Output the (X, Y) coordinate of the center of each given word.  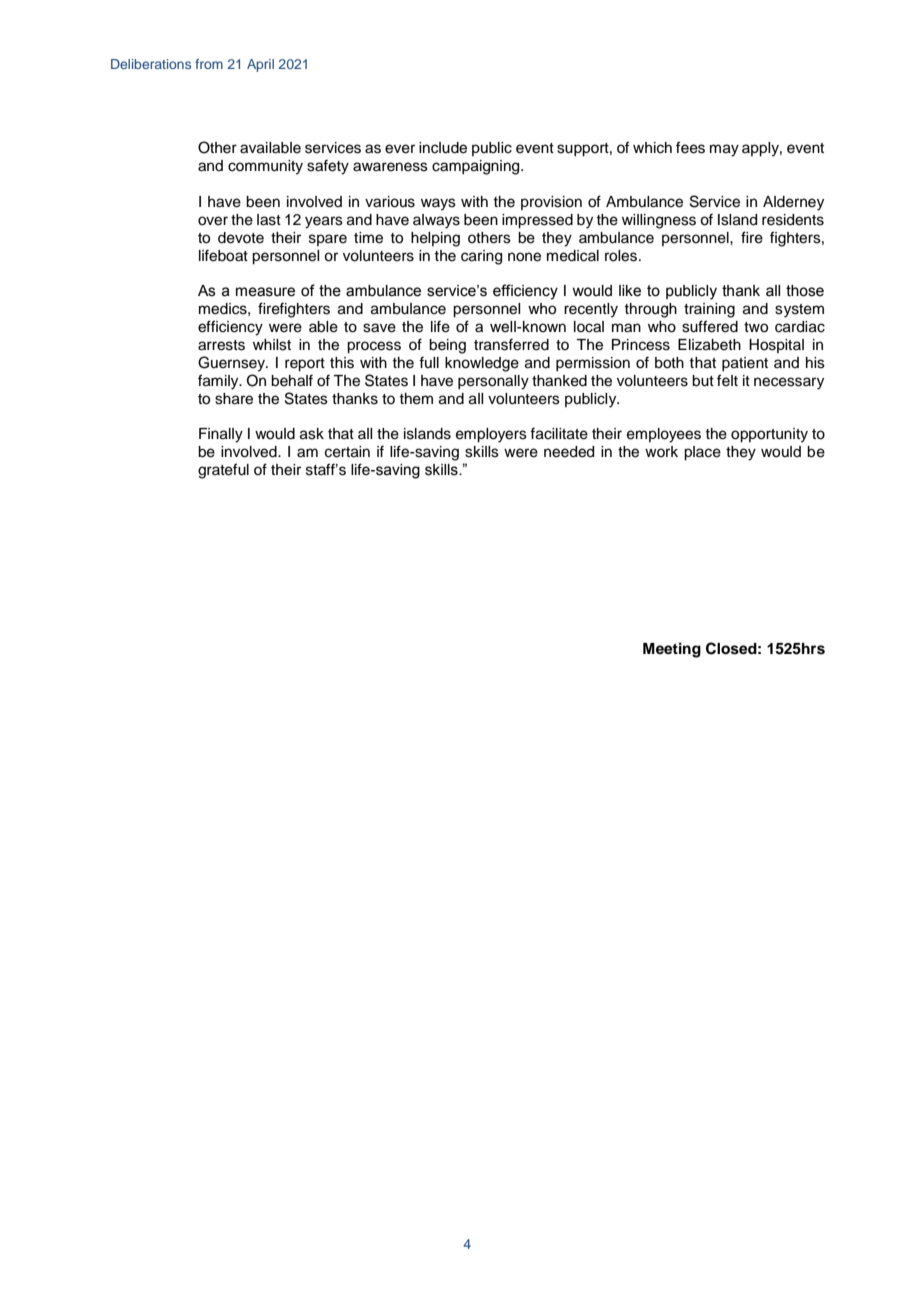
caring (481, 257)
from (209, 64)
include (443, 148)
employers (491, 435)
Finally (221, 435)
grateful (223, 471)
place (702, 453)
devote (241, 238)
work (661, 451)
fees (690, 147)
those (805, 291)
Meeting (672, 650)
